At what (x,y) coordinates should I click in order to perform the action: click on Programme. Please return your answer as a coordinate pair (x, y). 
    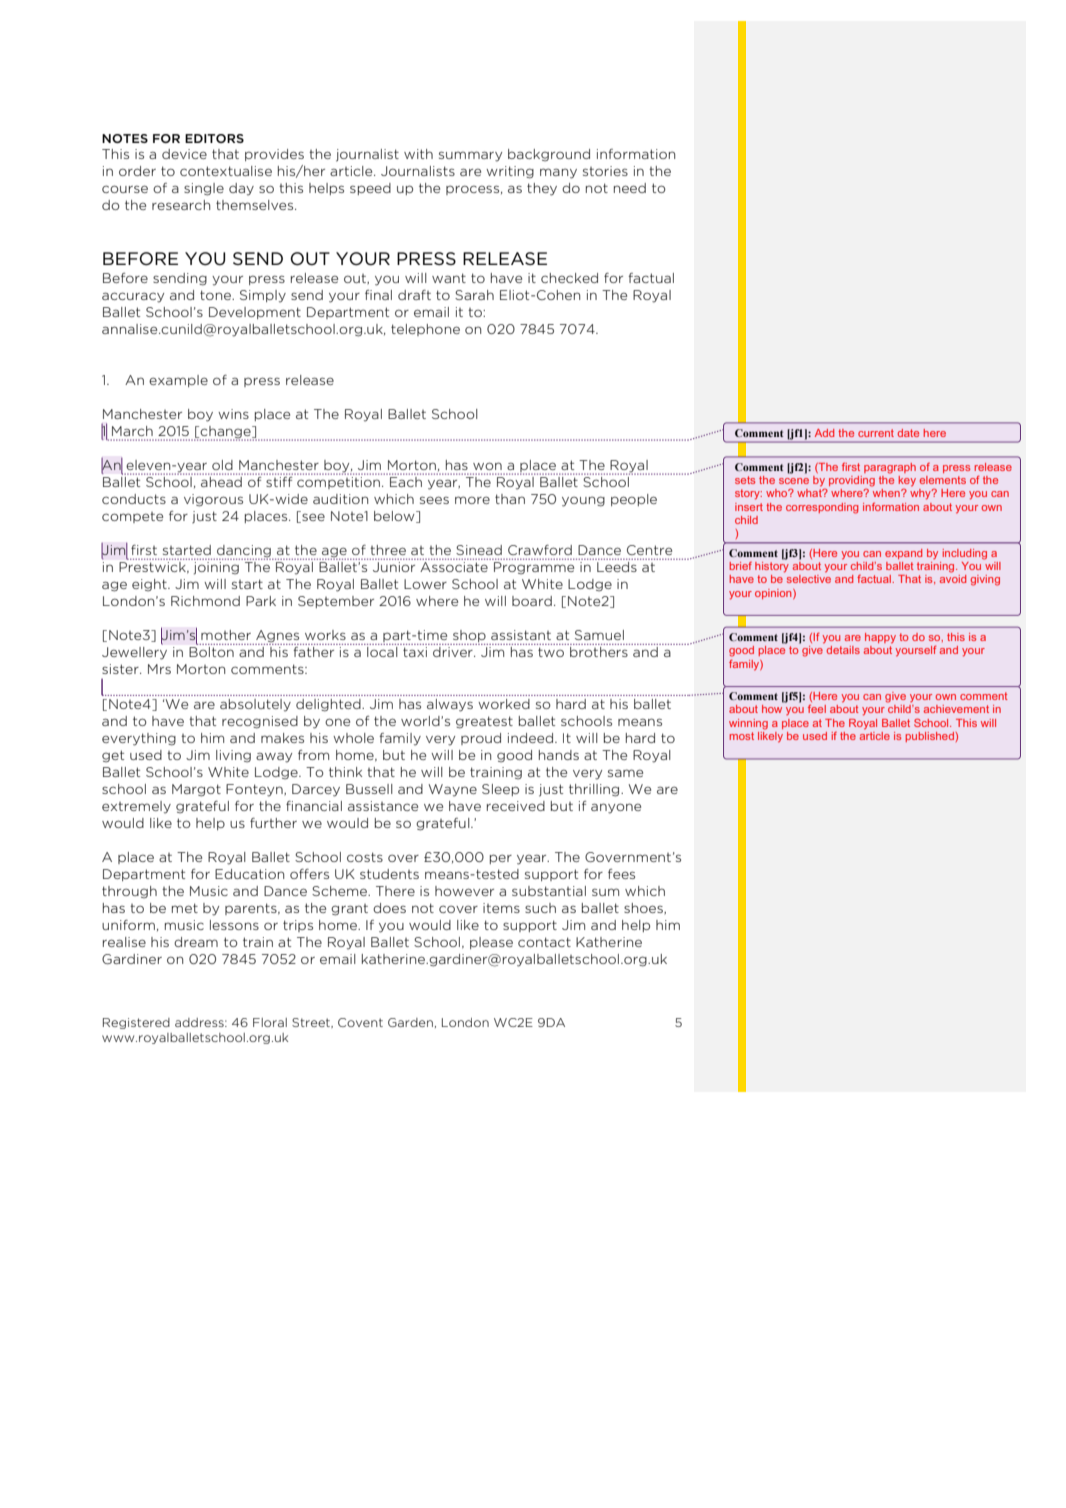
    Looking at the image, I should click on (534, 568).
